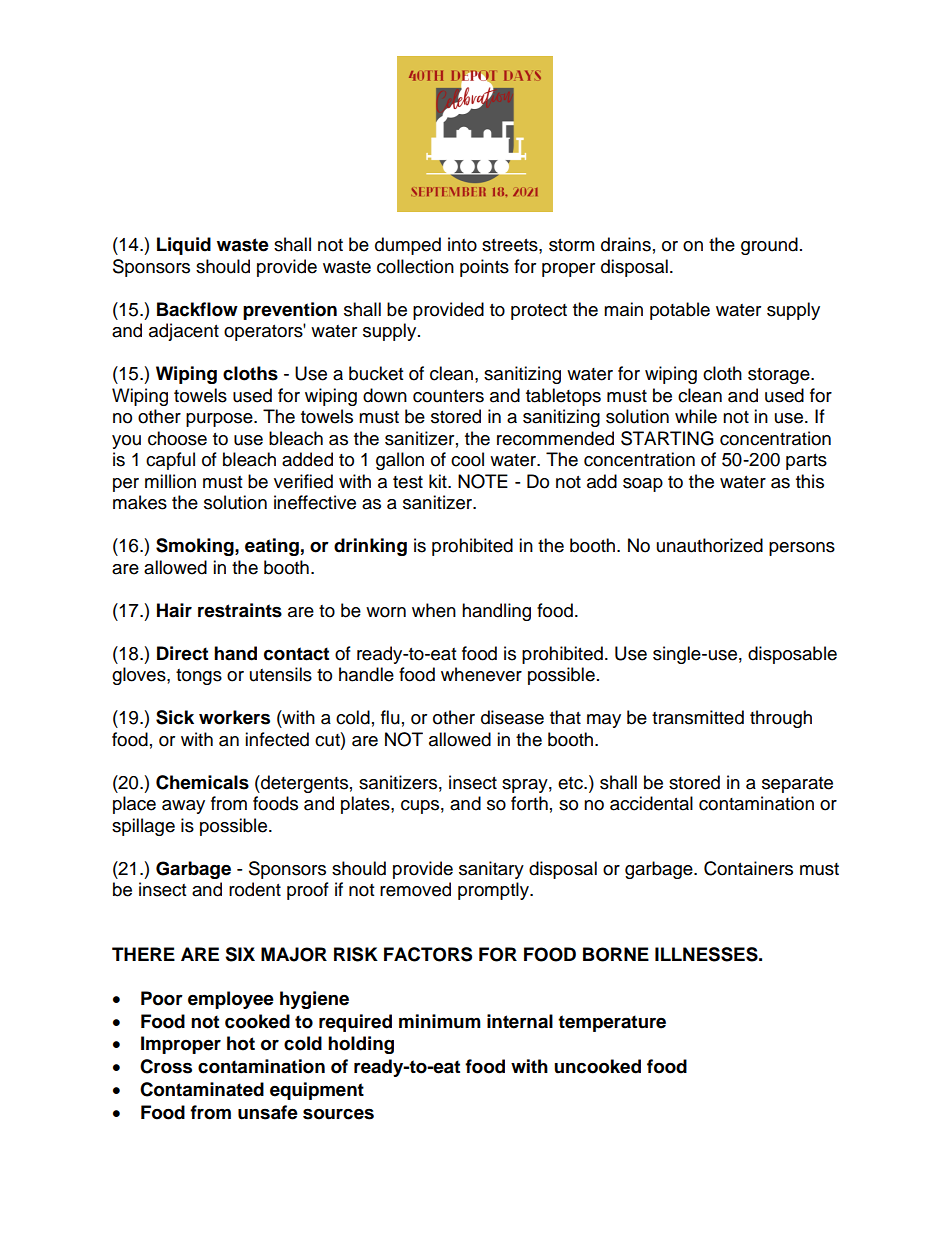 The width and height of the image is (952, 1233). What do you see at coordinates (202, 1089) in the image?
I see `Contaminated` at bounding box center [202, 1089].
